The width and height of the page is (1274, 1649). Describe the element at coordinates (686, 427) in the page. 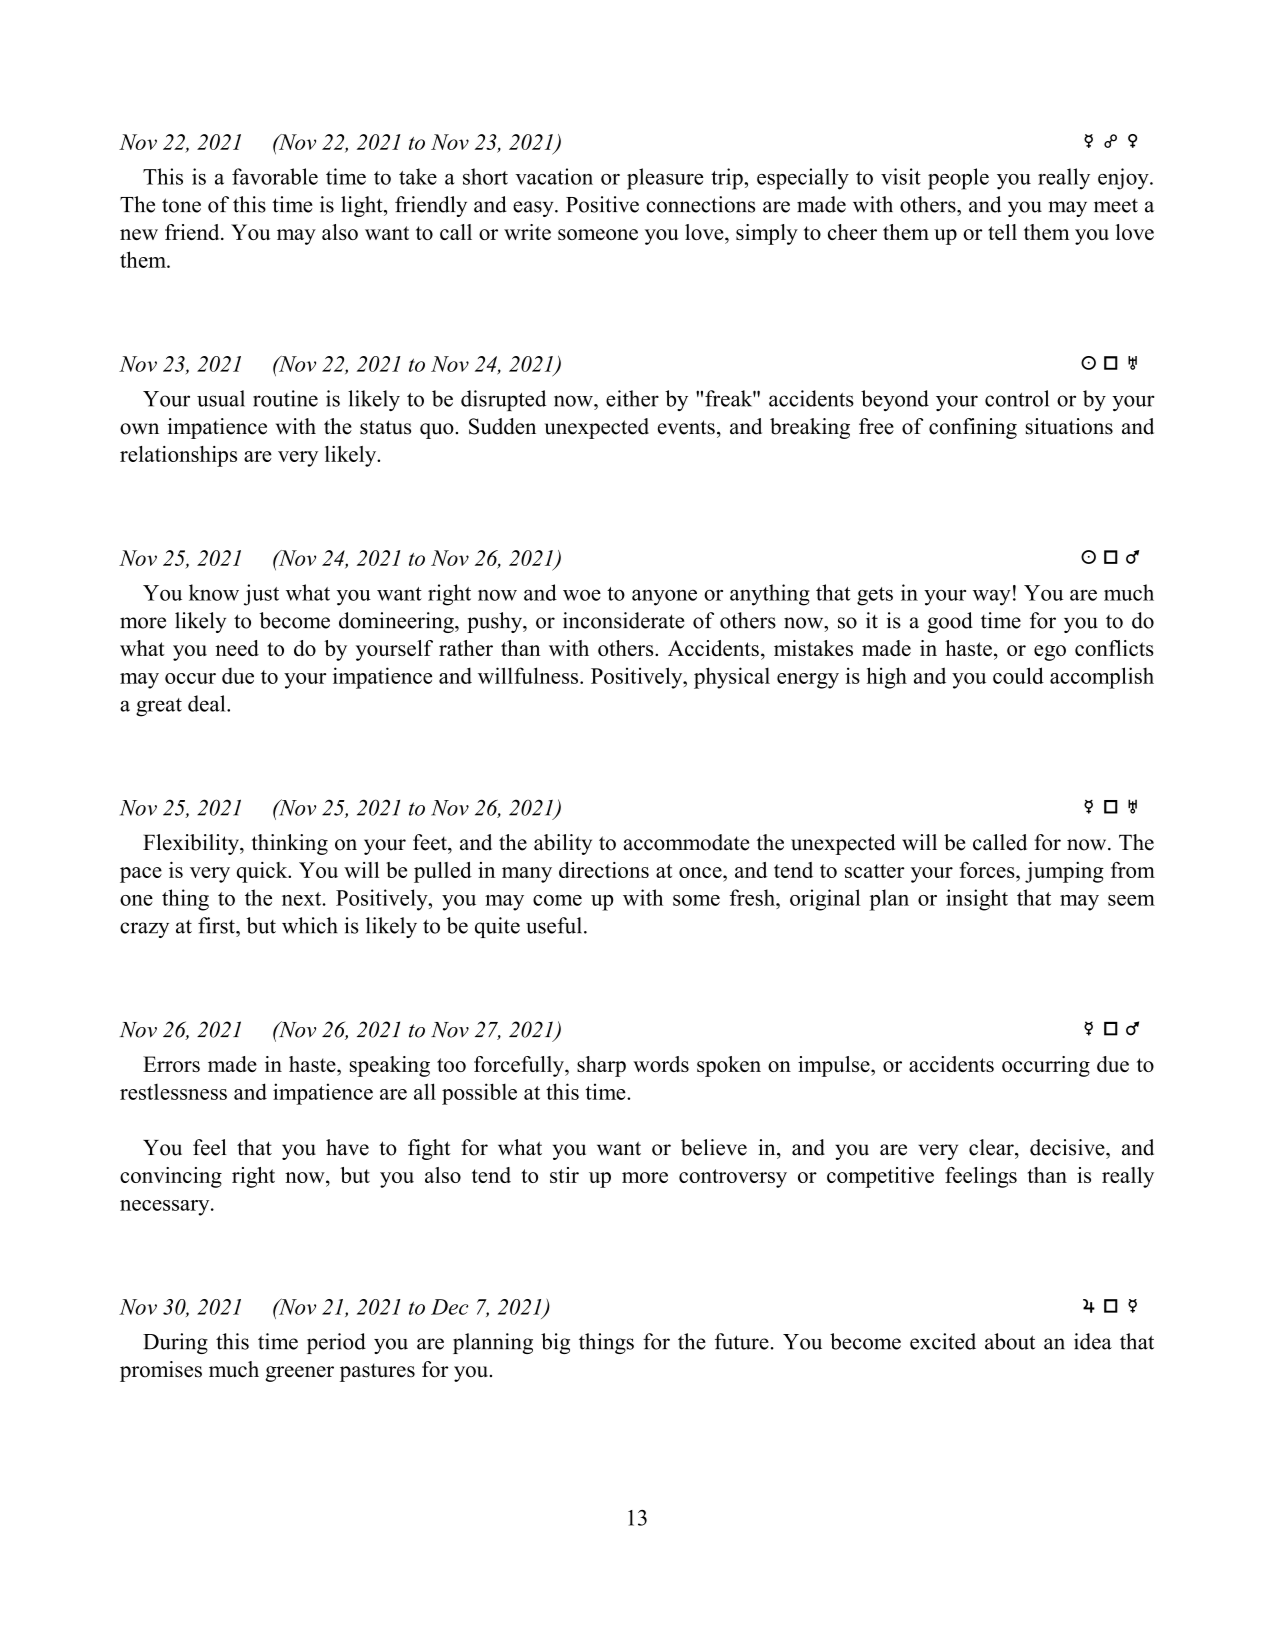

I see `events` at that location.
